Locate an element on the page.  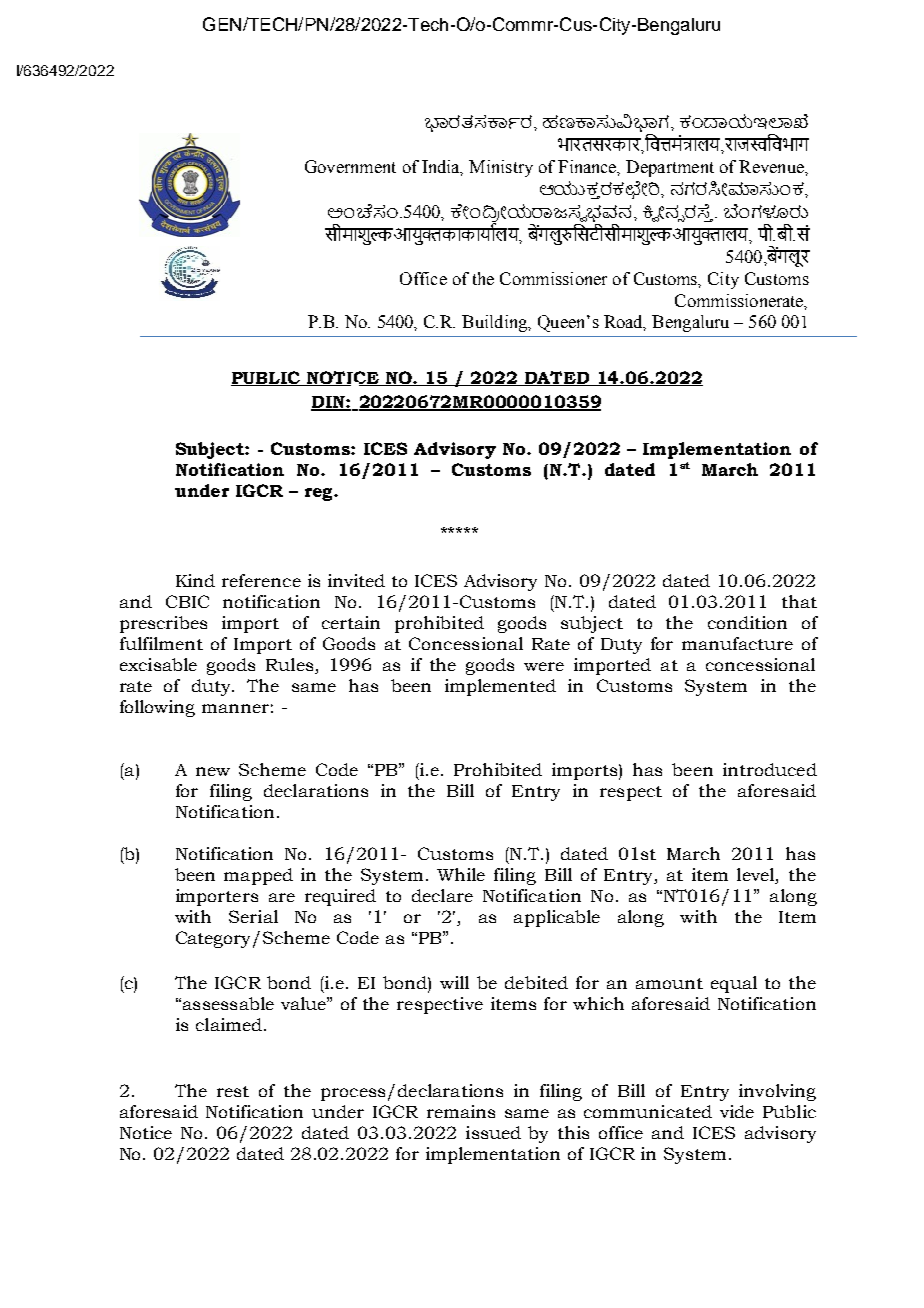
reg is located at coordinates (320, 494).
